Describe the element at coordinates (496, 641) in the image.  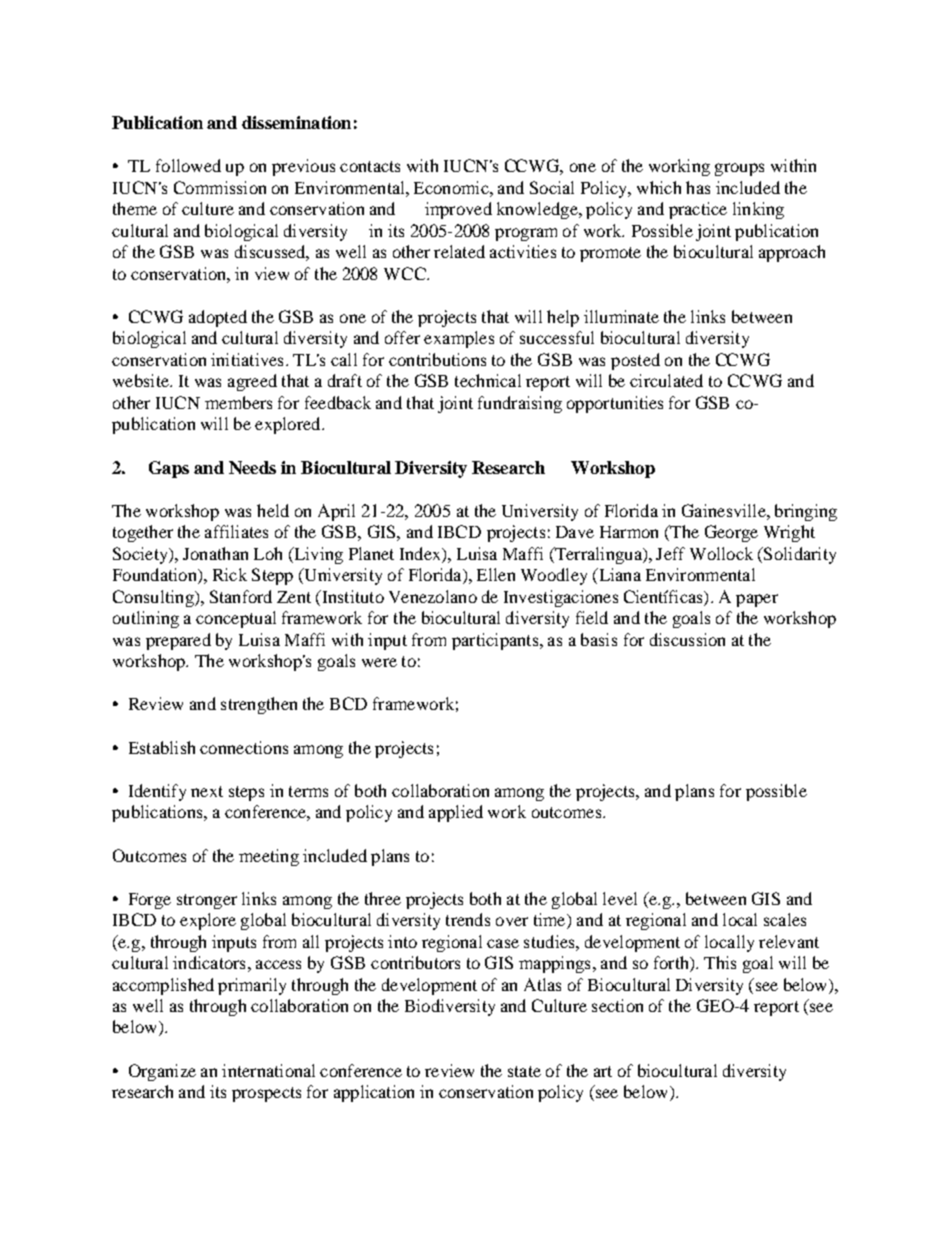
I see `participants` at that location.
